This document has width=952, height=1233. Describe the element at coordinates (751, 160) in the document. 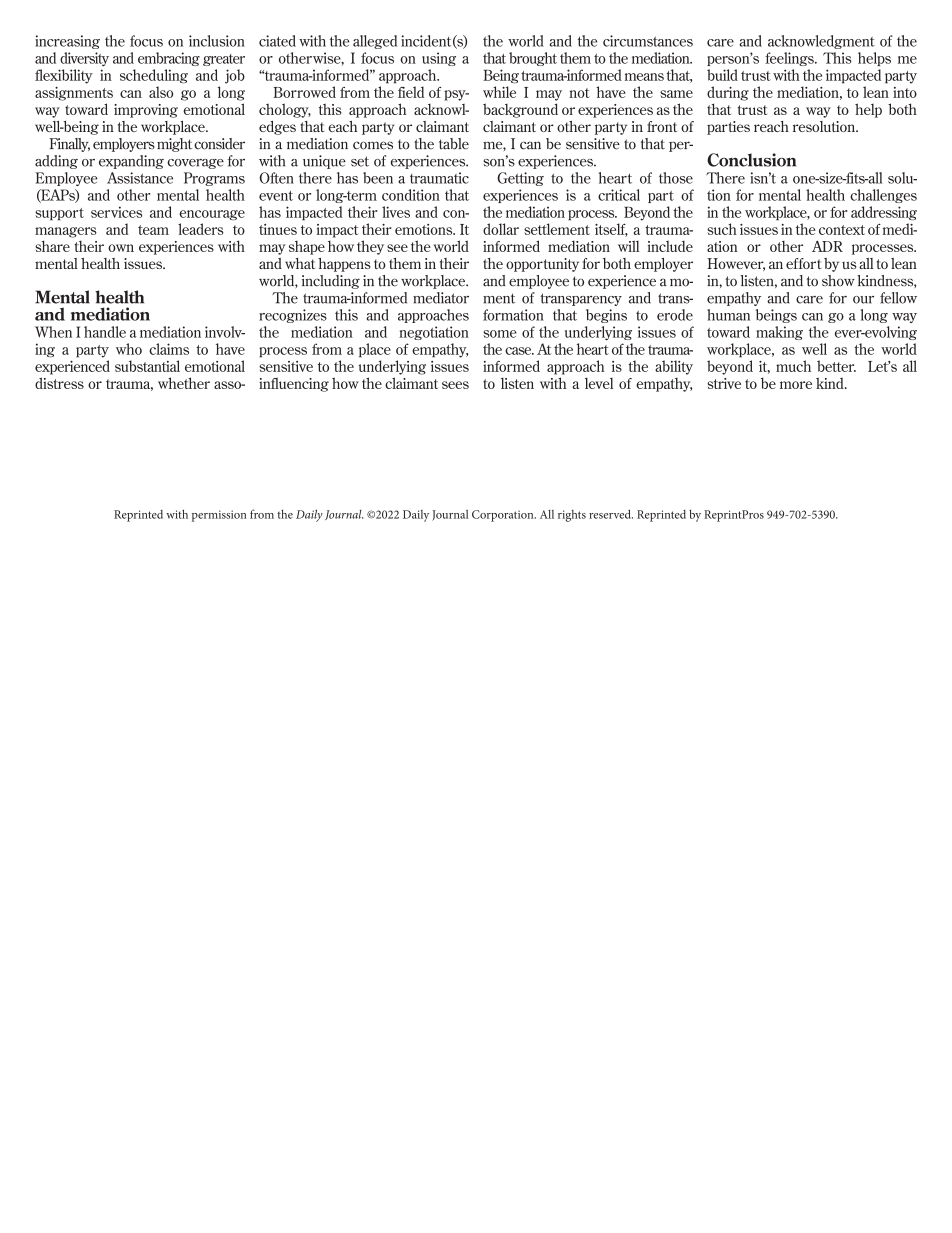

I see `Conclusion` at that location.
